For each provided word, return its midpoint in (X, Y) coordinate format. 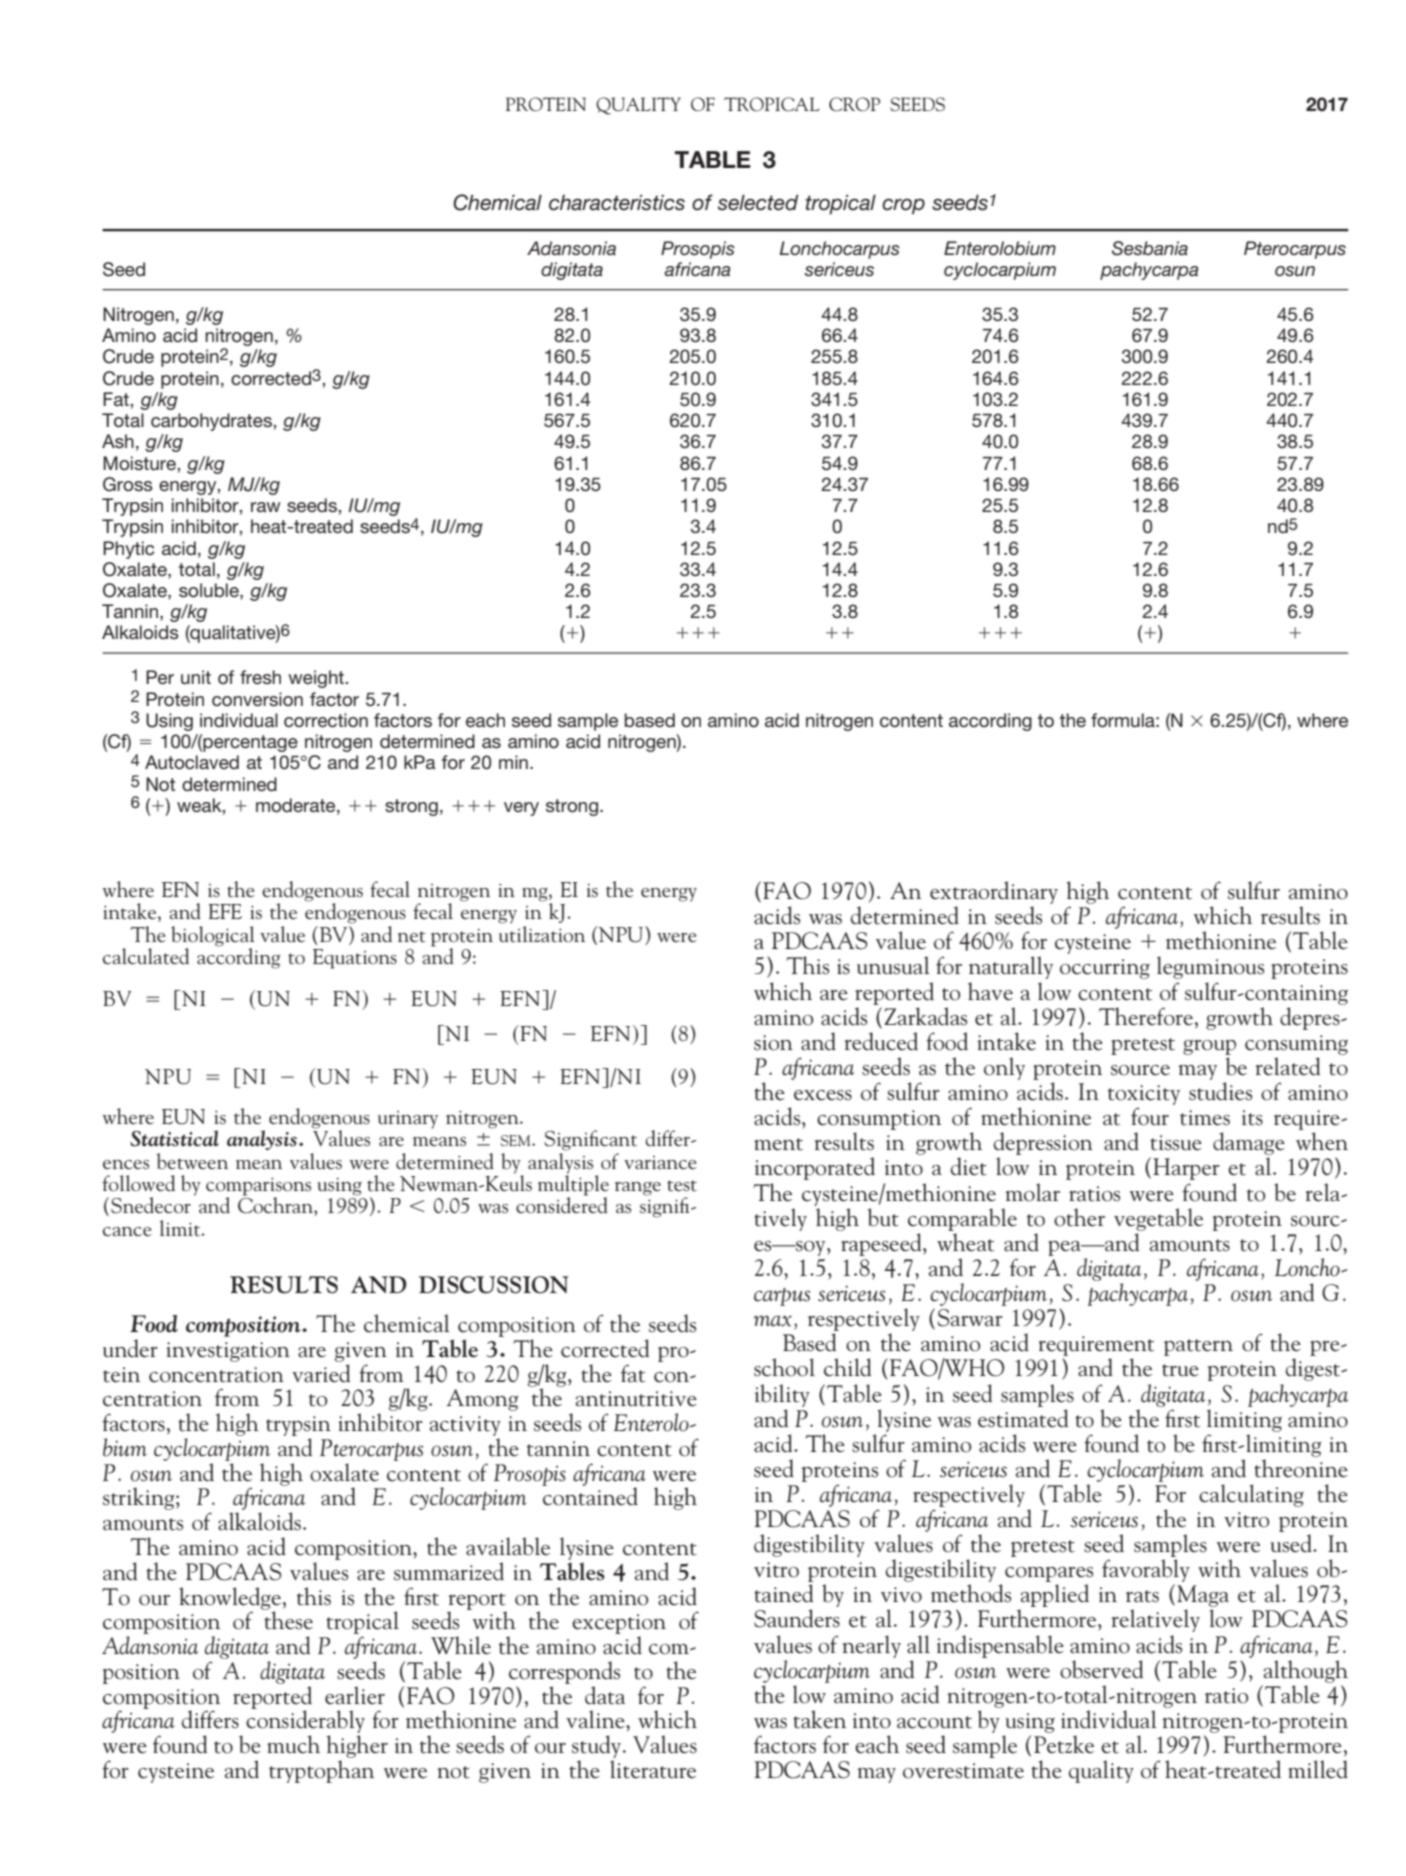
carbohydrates (212, 422)
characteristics (617, 203)
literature (653, 1769)
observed (1102, 1669)
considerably (305, 1722)
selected (758, 203)
